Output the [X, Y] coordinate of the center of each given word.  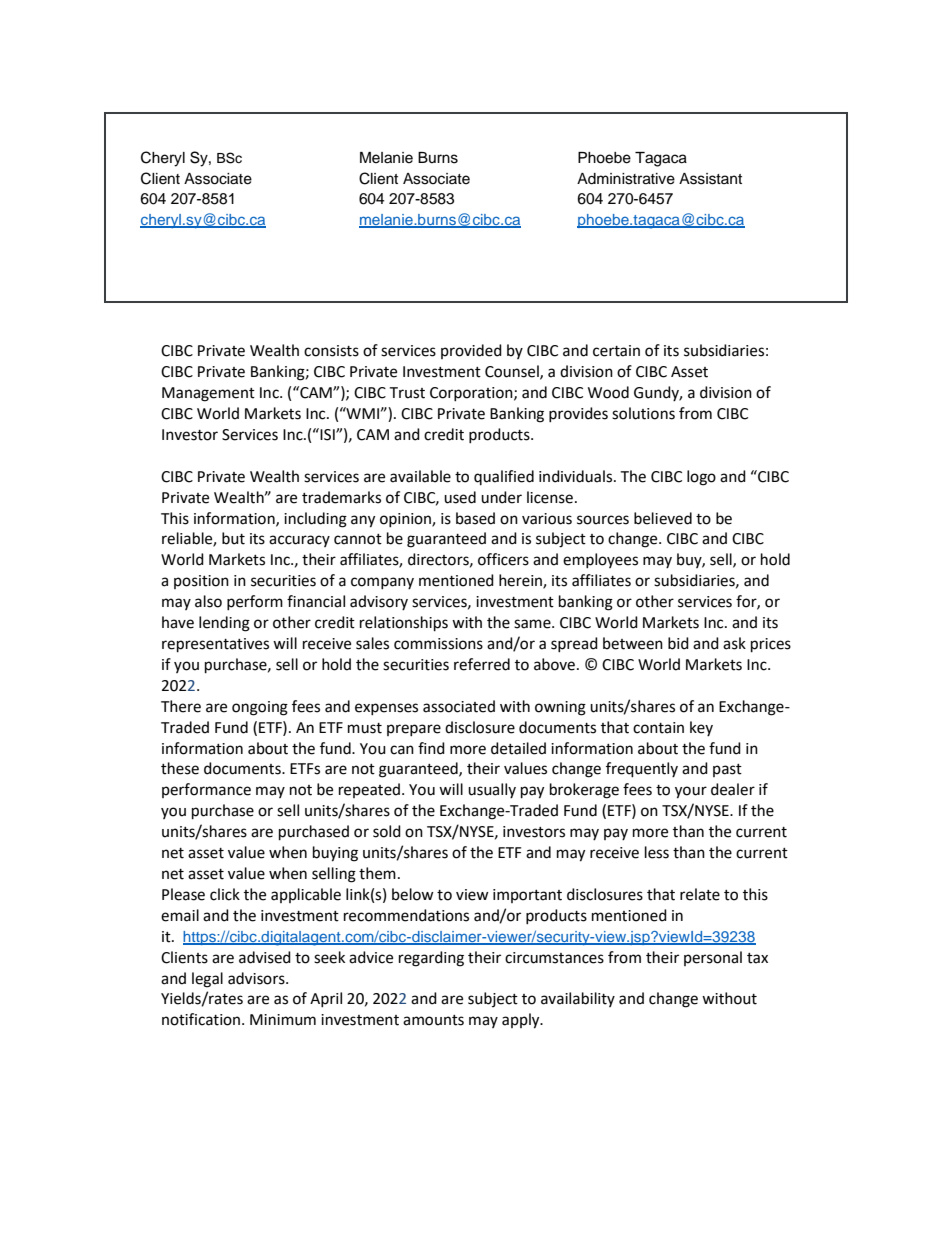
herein [521, 581]
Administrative [626, 179]
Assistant [710, 179]
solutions [643, 413]
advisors [257, 978]
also [208, 601]
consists [331, 351]
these [180, 768]
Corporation [472, 394]
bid [678, 643]
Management [208, 394]
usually [492, 790]
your [691, 792]
